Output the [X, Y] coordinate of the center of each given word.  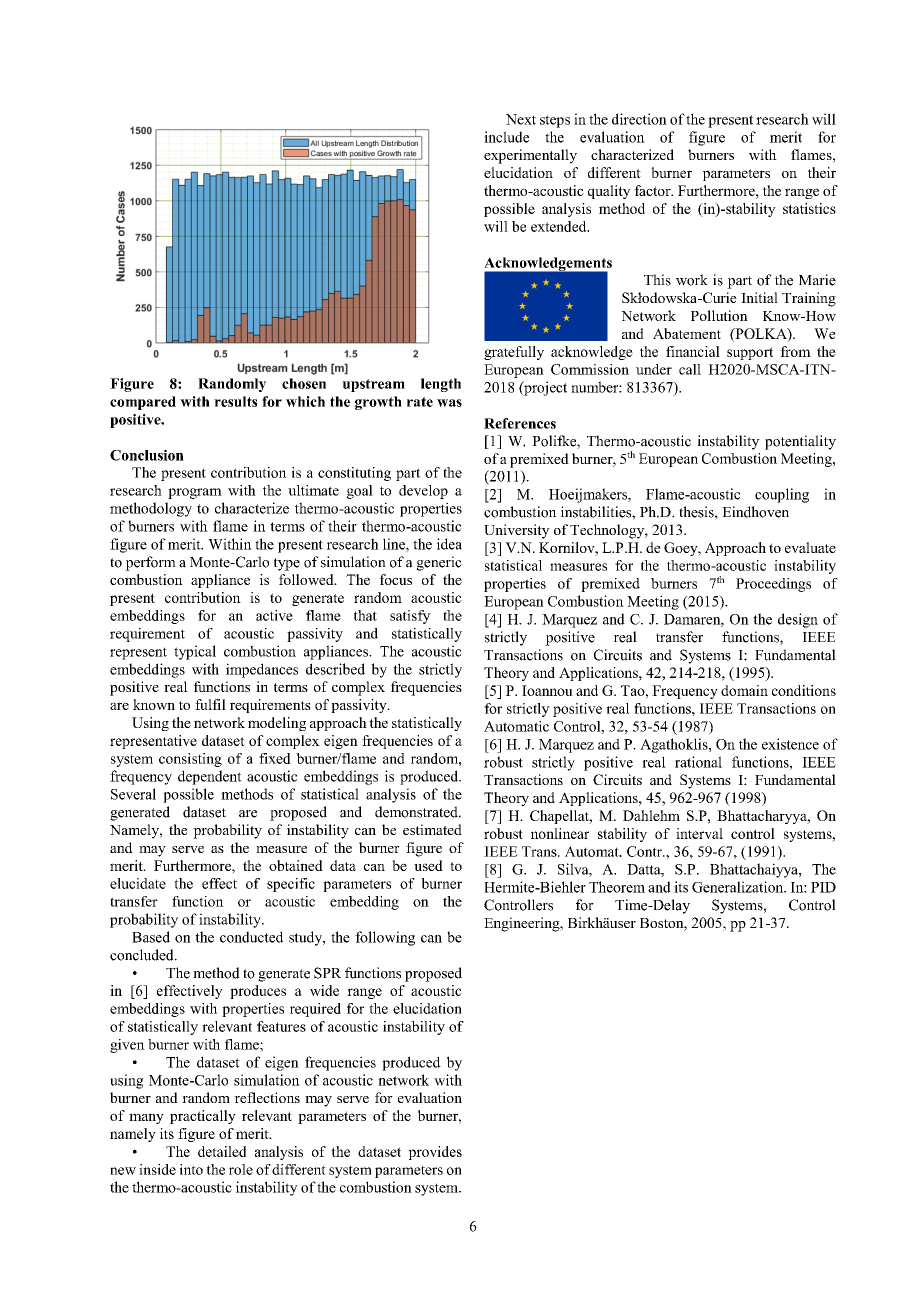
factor [653, 190]
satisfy [410, 617]
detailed [222, 1151]
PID [823, 887]
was [449, 403]
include [506, 137]
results [235, 401]
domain [744, 690]
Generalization [739, 887]
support [750, 353]
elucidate [138, 883]
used [428, 865]
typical [195, 652]
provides [435, 1153]
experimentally [530, 156]
